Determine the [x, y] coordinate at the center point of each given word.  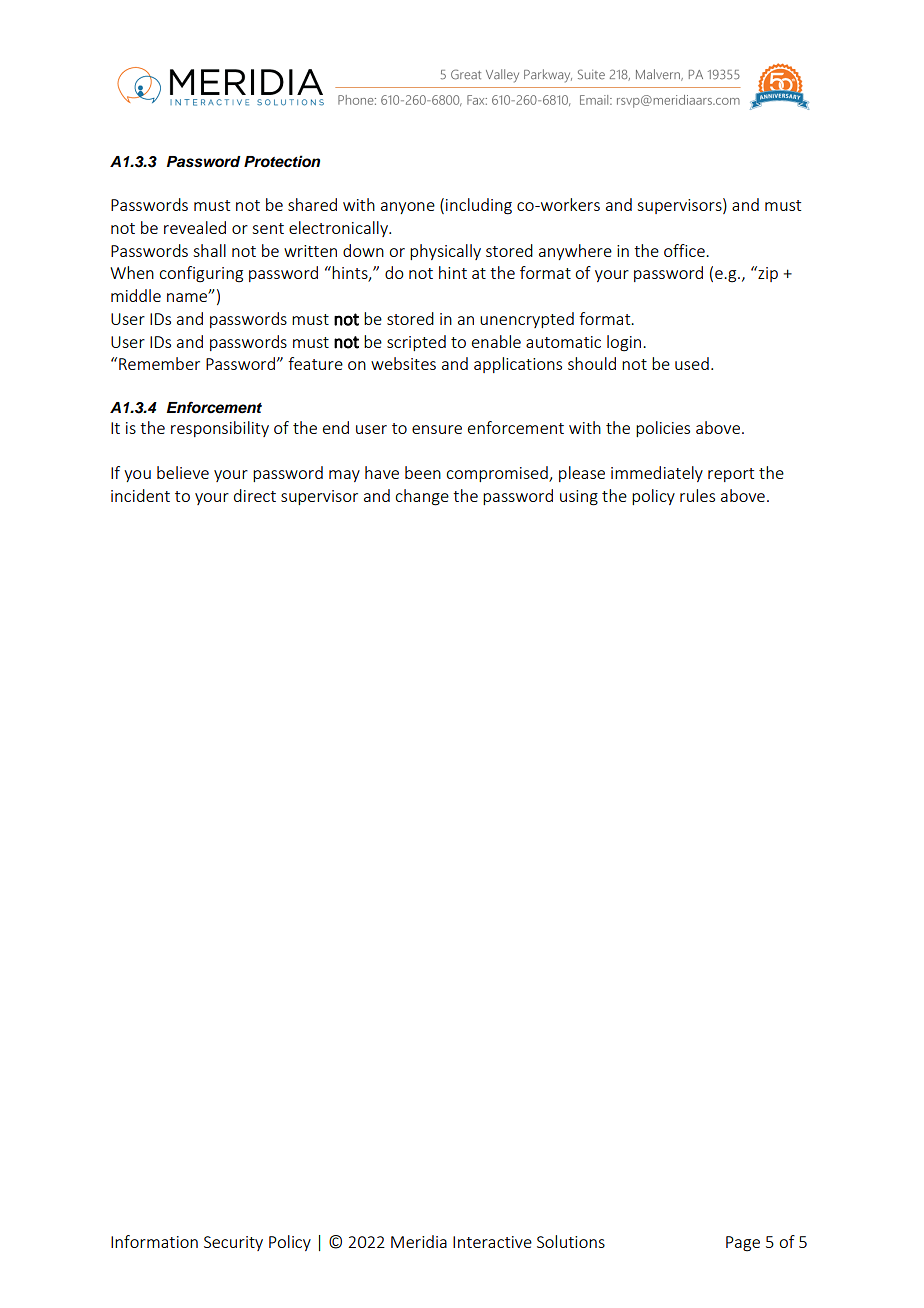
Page [743, 1244]
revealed [195, 227]
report [731, 475]
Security [233, 1243]
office [685, 250]
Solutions [571, 1241]
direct [255, 495]
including [479, 206]
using [579, 498]
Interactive [492, 1242]
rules [697, 495]
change [422, 497]
